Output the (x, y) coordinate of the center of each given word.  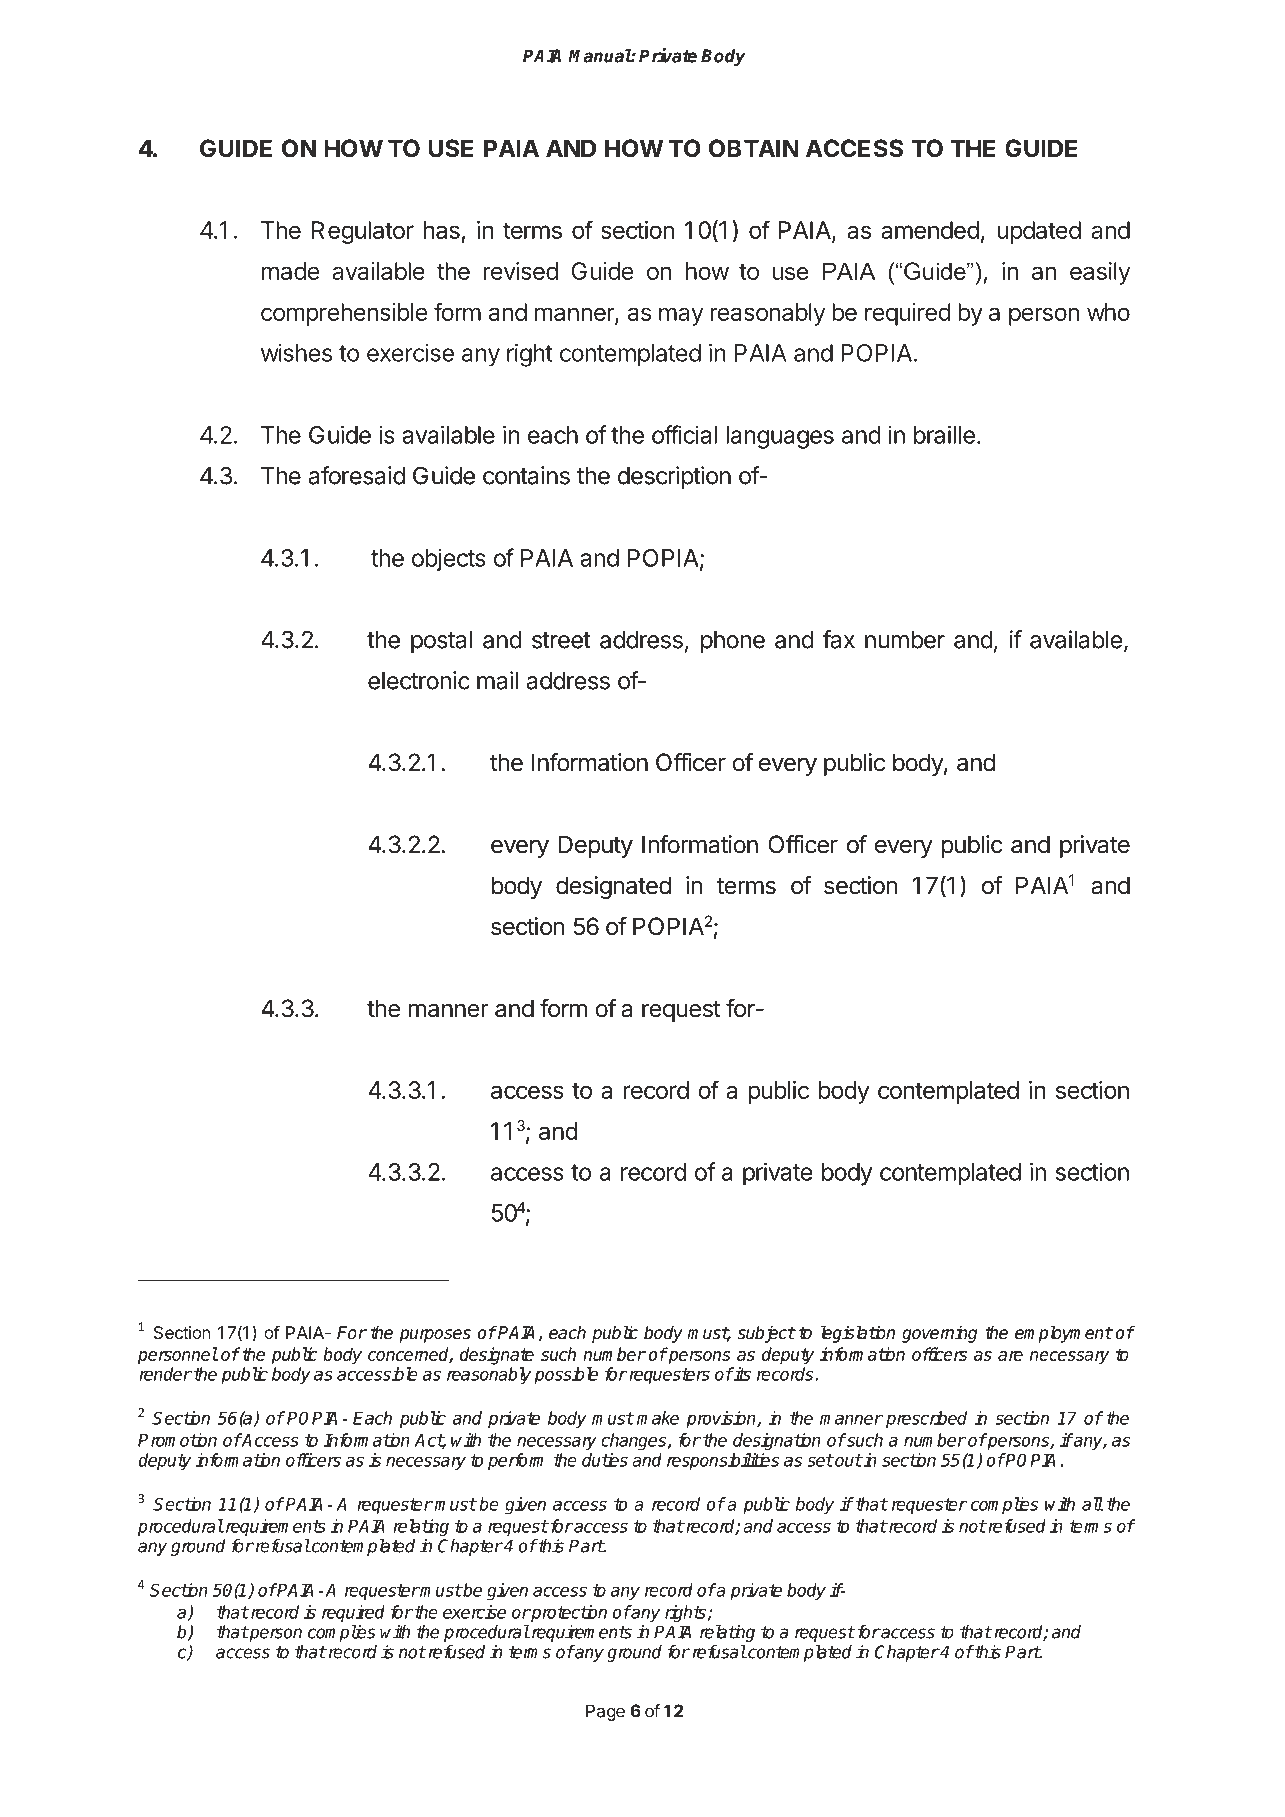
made (290, 271)
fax (839, 639)
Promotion (177, 1440)
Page (605, 1712)
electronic (419, 680)
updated (1039, 232)
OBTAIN (754, 148)
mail (497, 680)
